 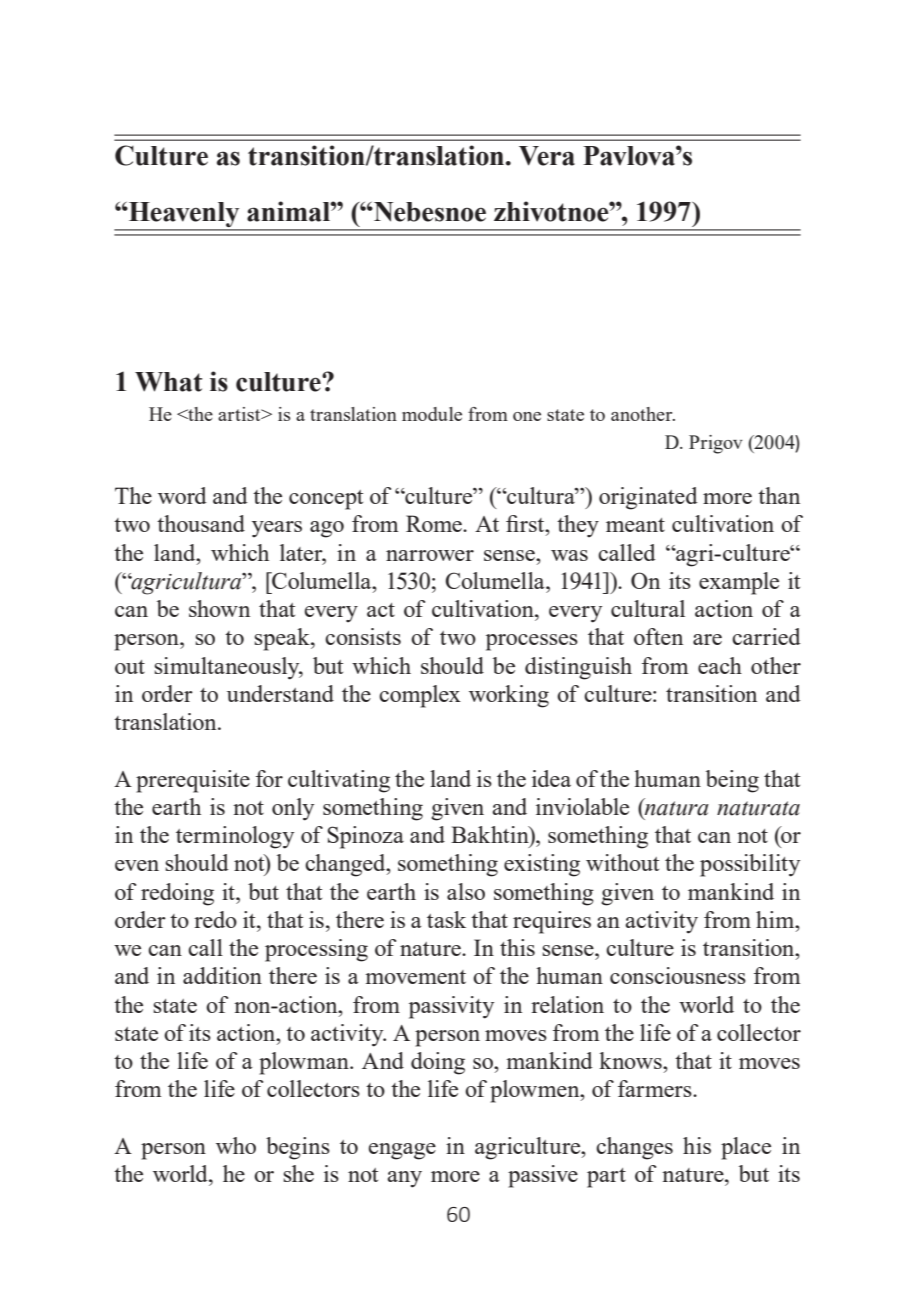 I want to click on module, so click(x=432, y=414).
